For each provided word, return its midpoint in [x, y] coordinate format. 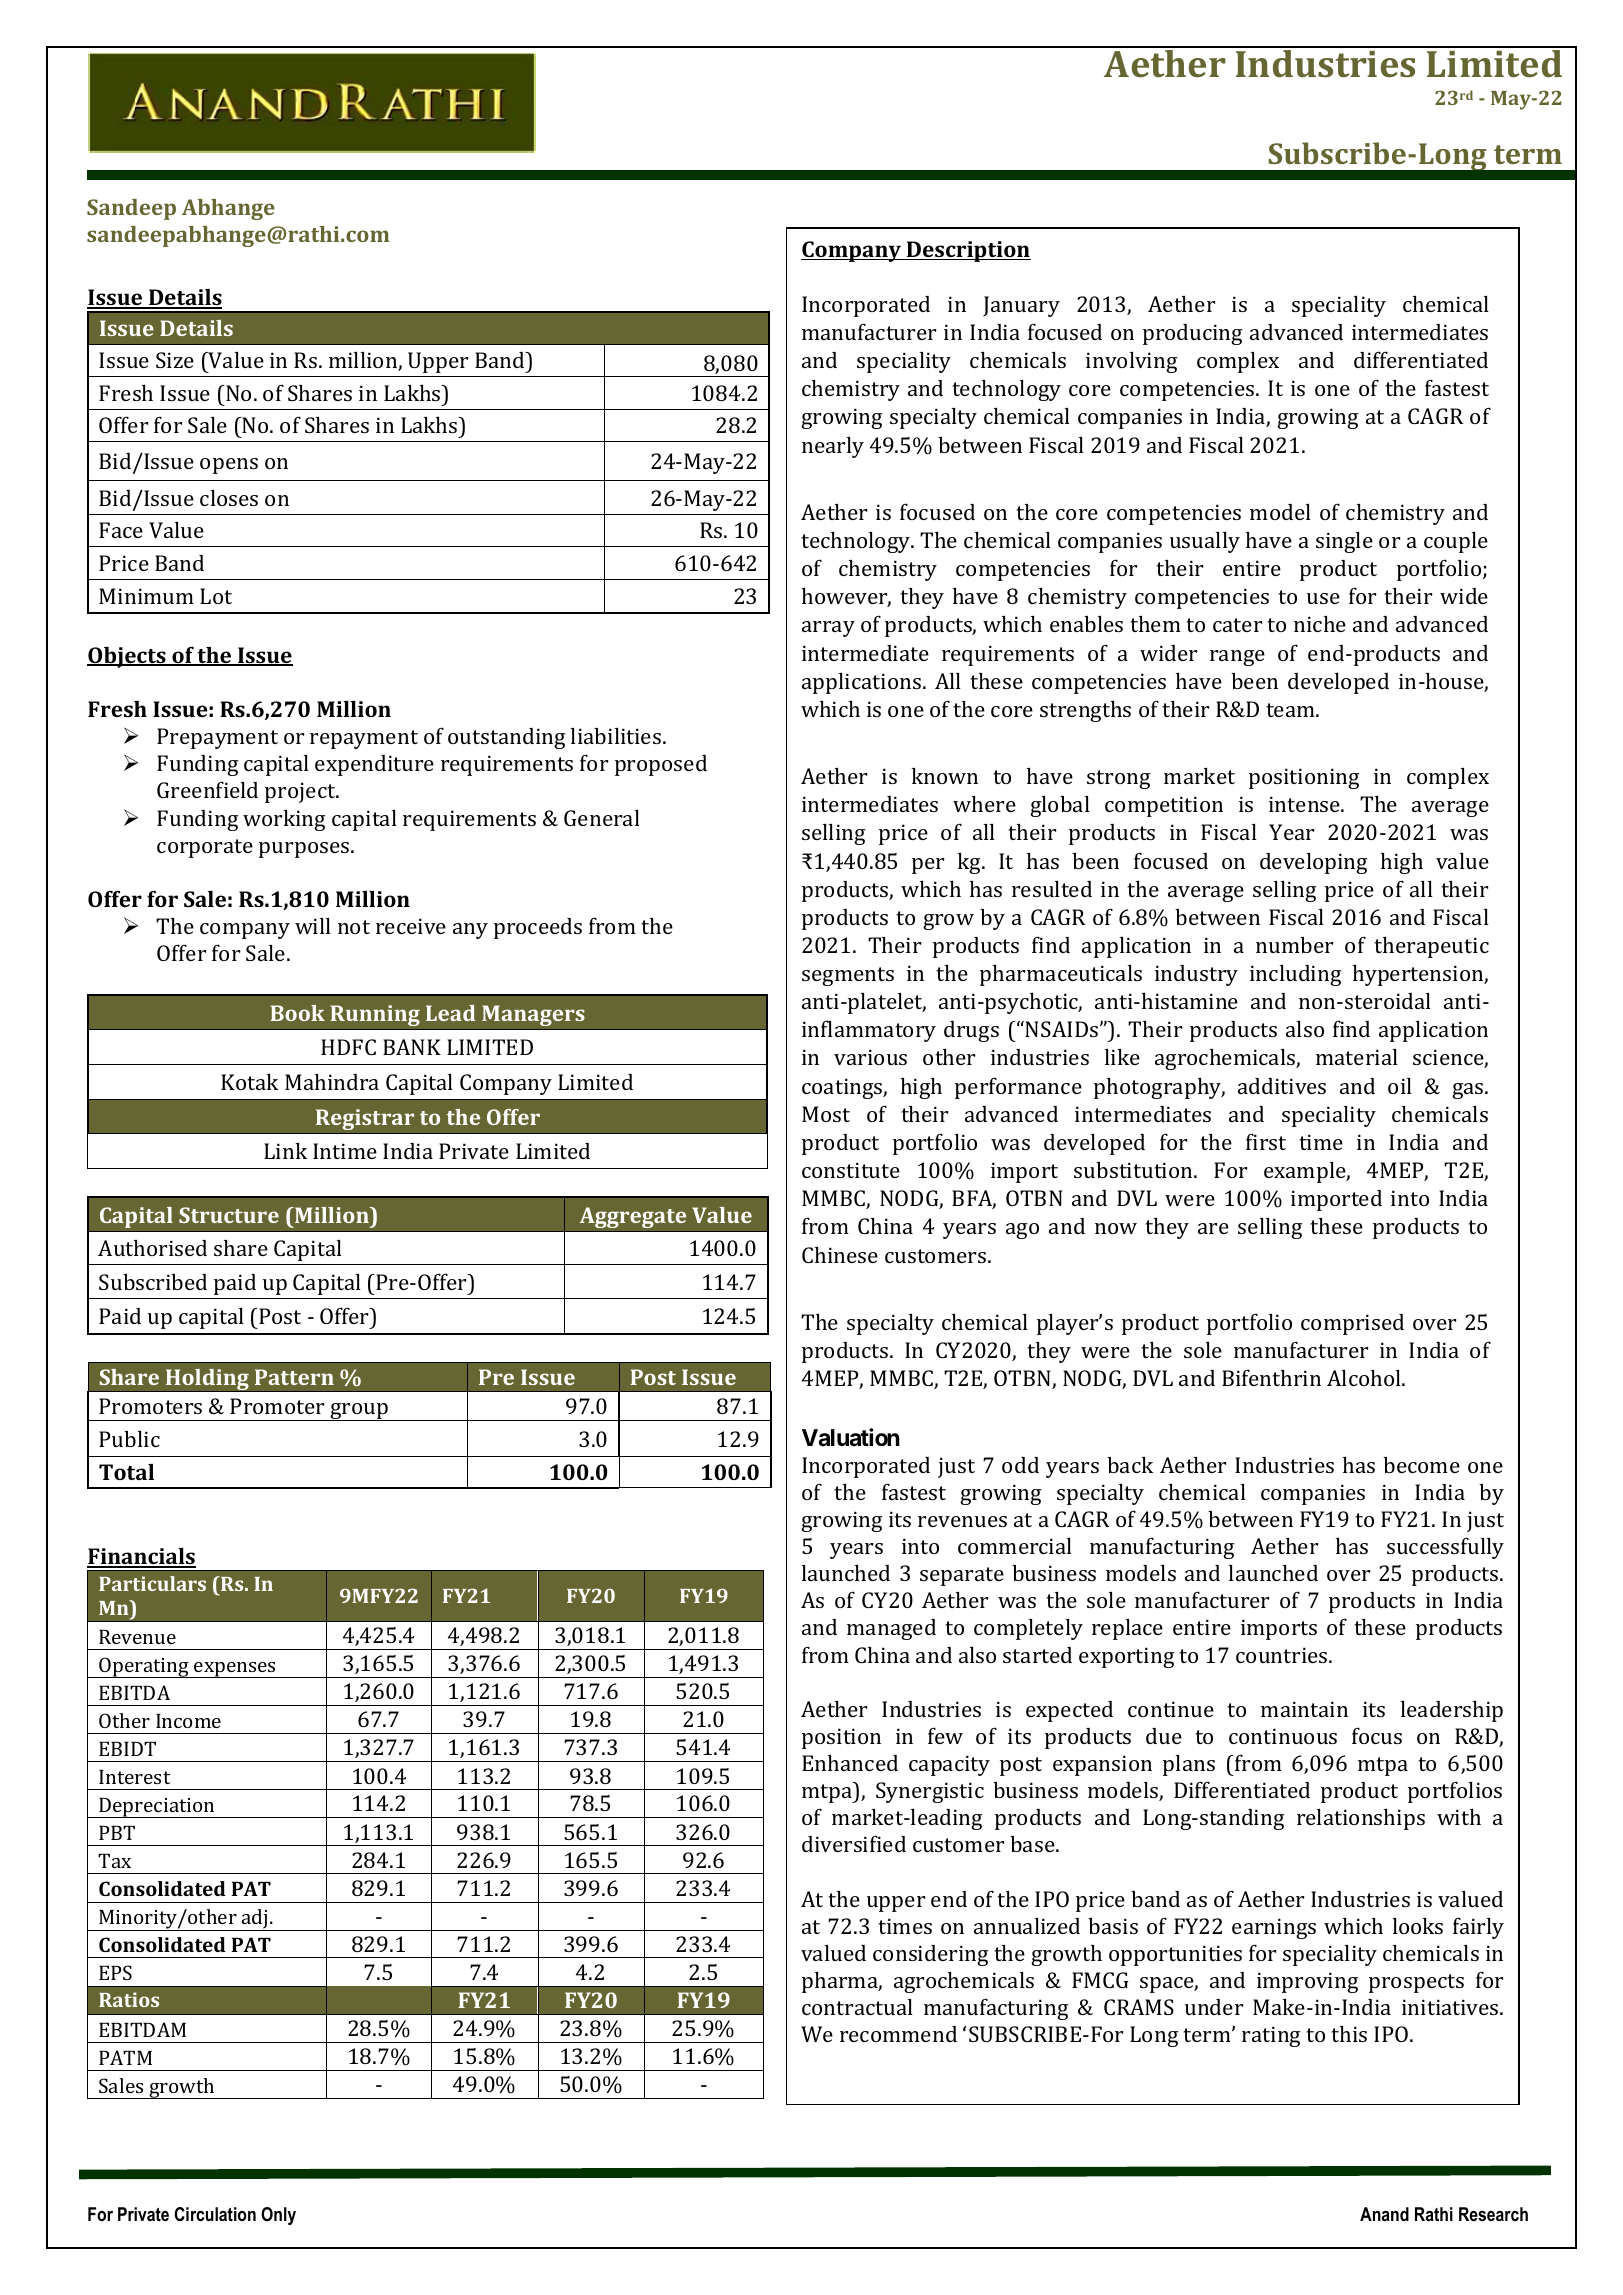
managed [891, 1629]
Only [278, 2216]
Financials [141, 1557]
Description [968, 251]
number [1294, 945]
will [313, 926]
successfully [1445, 1548]
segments [848, 976]
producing [1192, 334]
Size [175, 360]
